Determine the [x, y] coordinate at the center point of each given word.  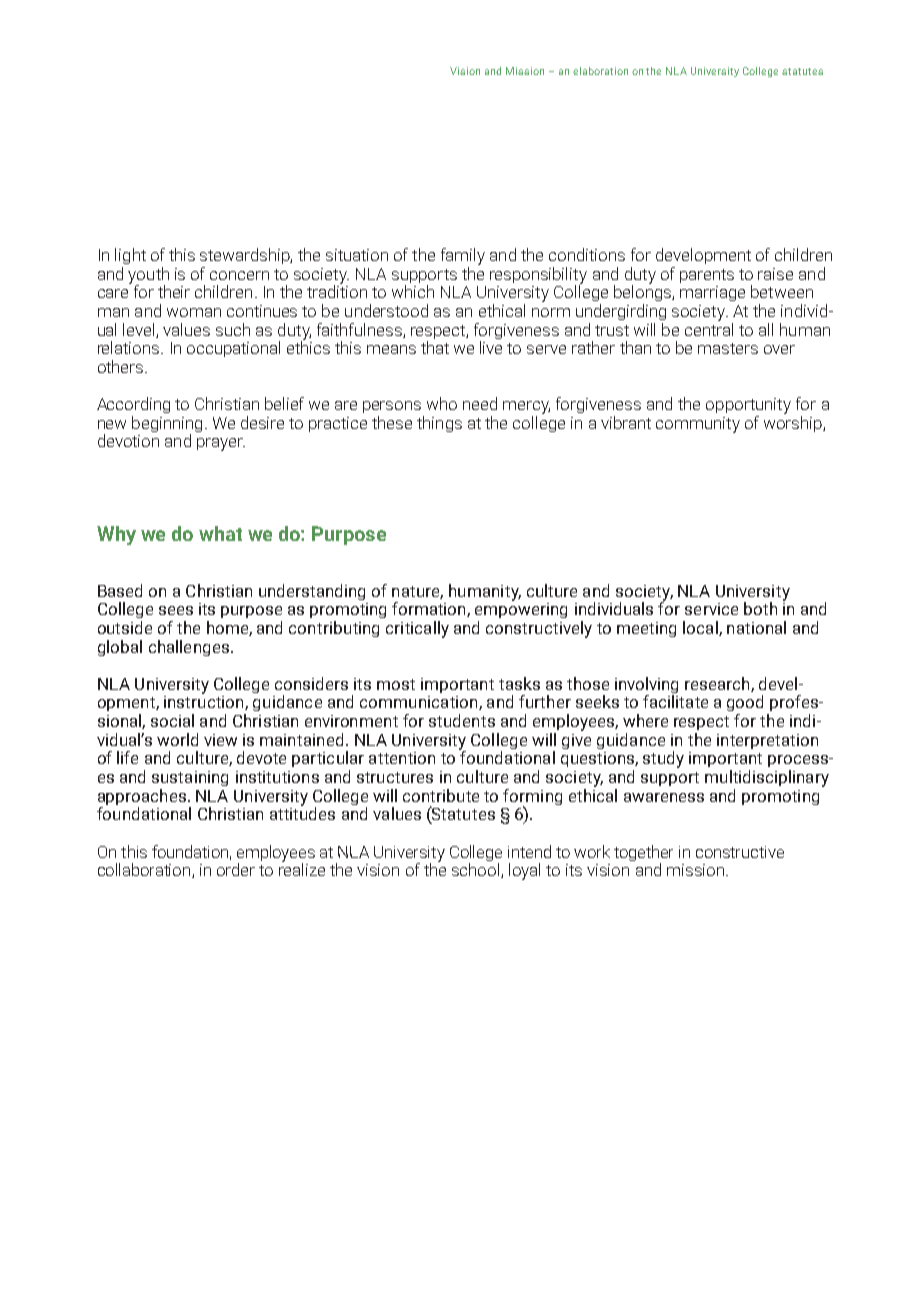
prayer [221, 444]
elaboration [600, 71]
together [643, 854]
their [174, 291]
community [698, 425]
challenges [189, 648]
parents [707, 276]
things [439, 424]
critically [417, 629]
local [701, 628]
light [130, 256]
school [477, 870]
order [236, 869]
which [413, 291]
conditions [587, 254]
